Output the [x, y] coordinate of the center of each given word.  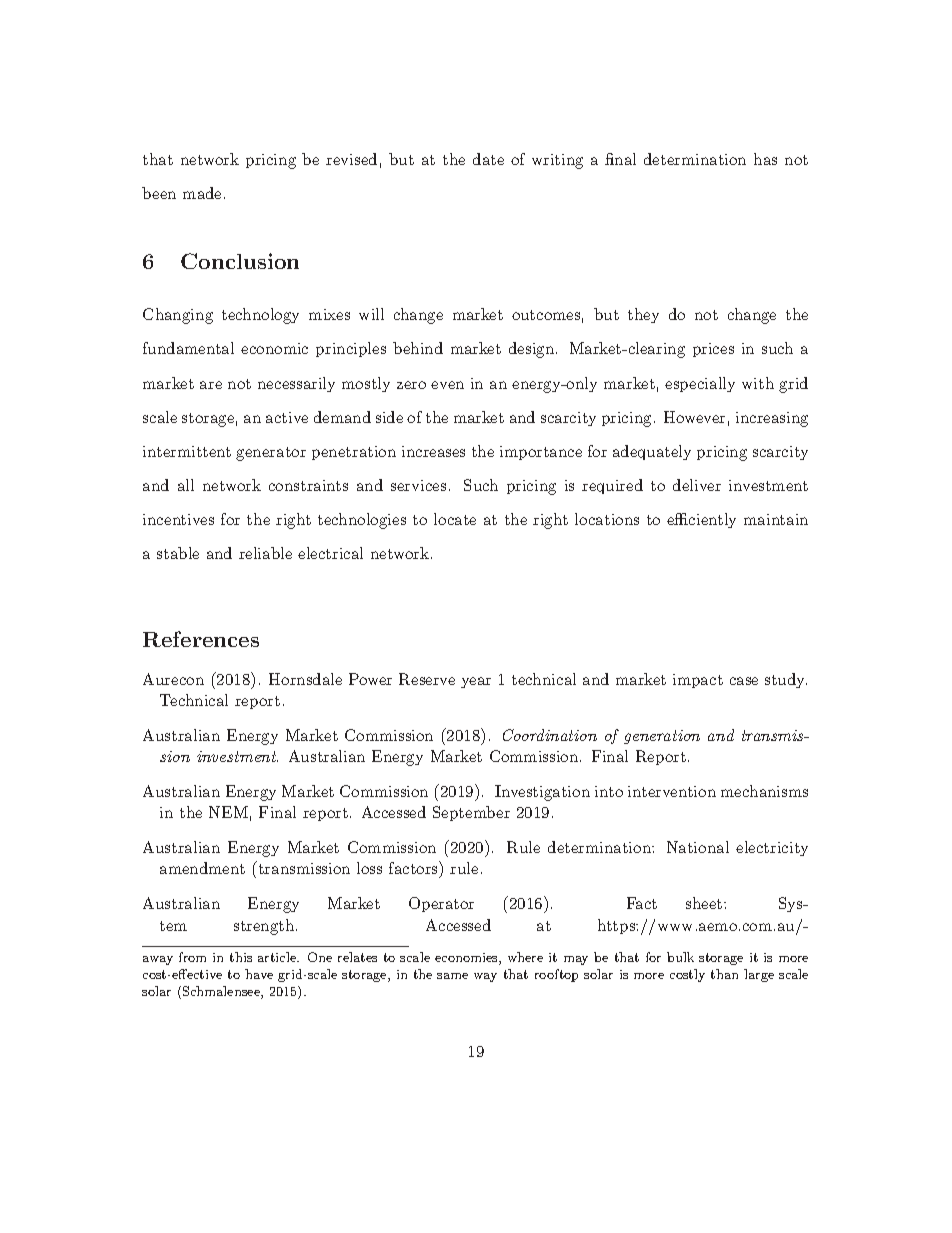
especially [700, 384]
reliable [265, 553]
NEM [228, 812]
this [241, 957]
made [202, 193]
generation [662, 737]
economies [467, 959]
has [765, 159]
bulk [680, 957]
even [447, 385]
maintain [776, 519]
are [211, 385]
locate [455, 519]
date [488, 159]
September [471, 813]
